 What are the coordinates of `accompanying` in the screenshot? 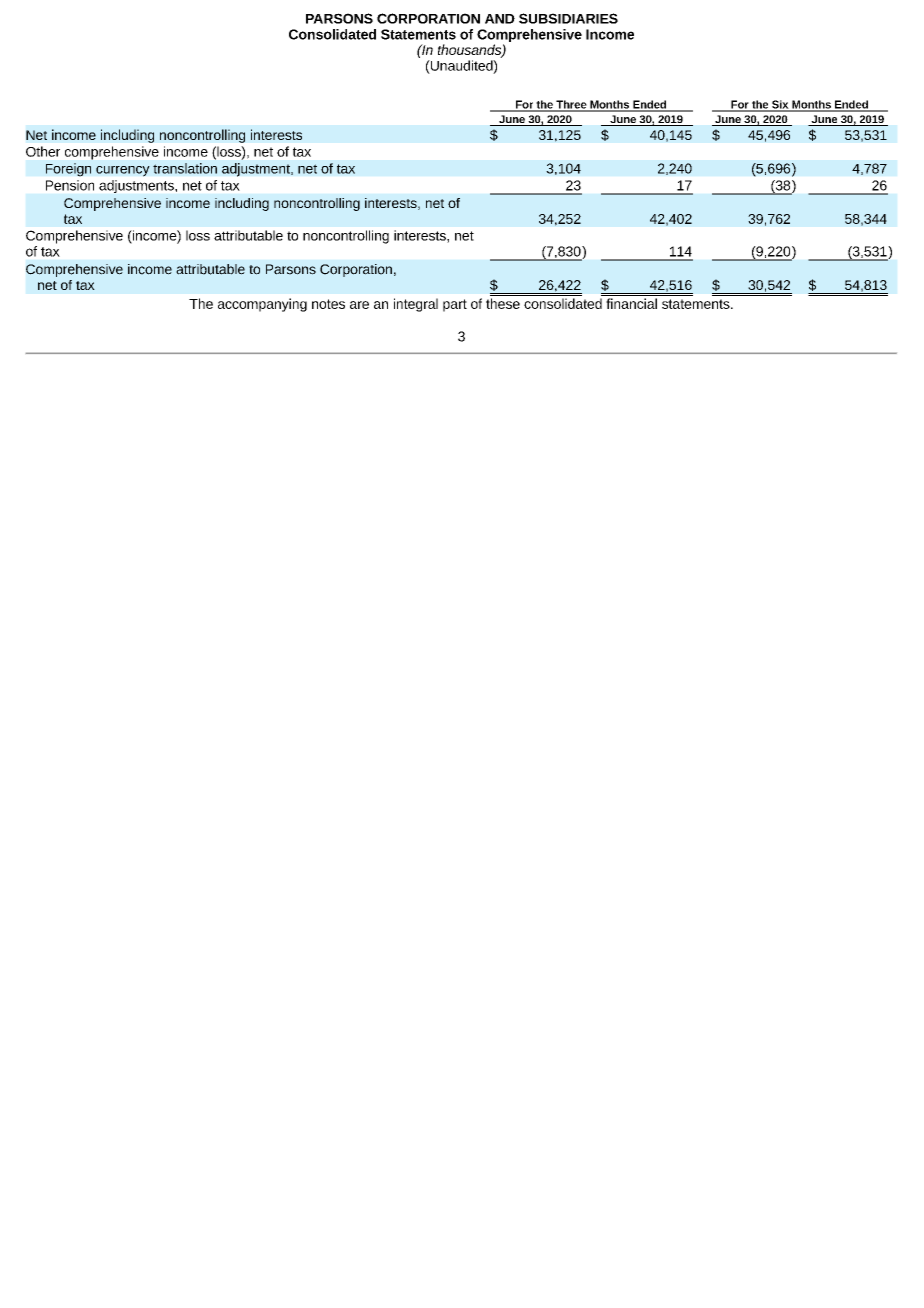 It's located at (262, 305).
